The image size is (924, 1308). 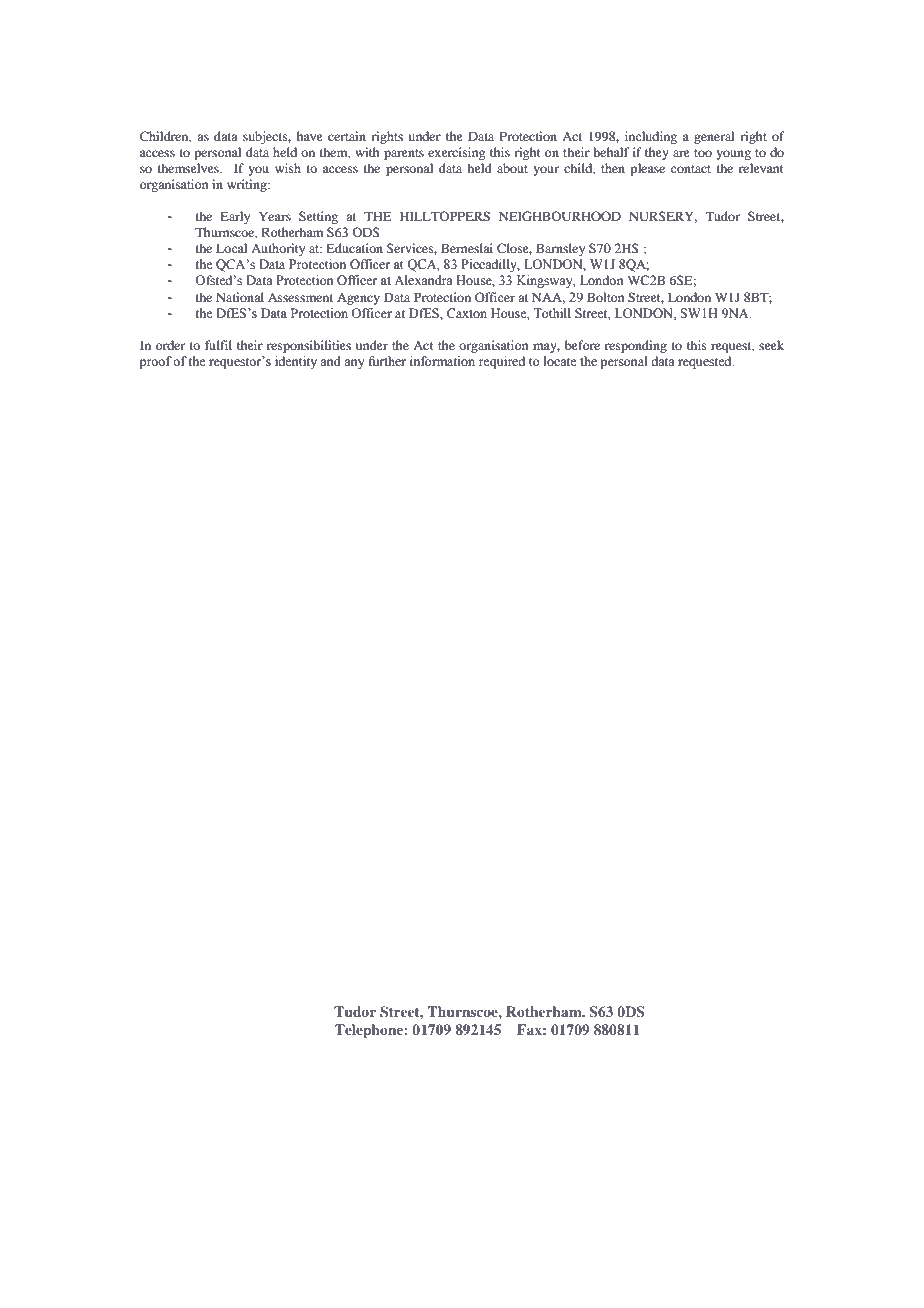 What do you see at coordinates (442, 361) in the document?
I see `information` at bounding box center [442, 361].
